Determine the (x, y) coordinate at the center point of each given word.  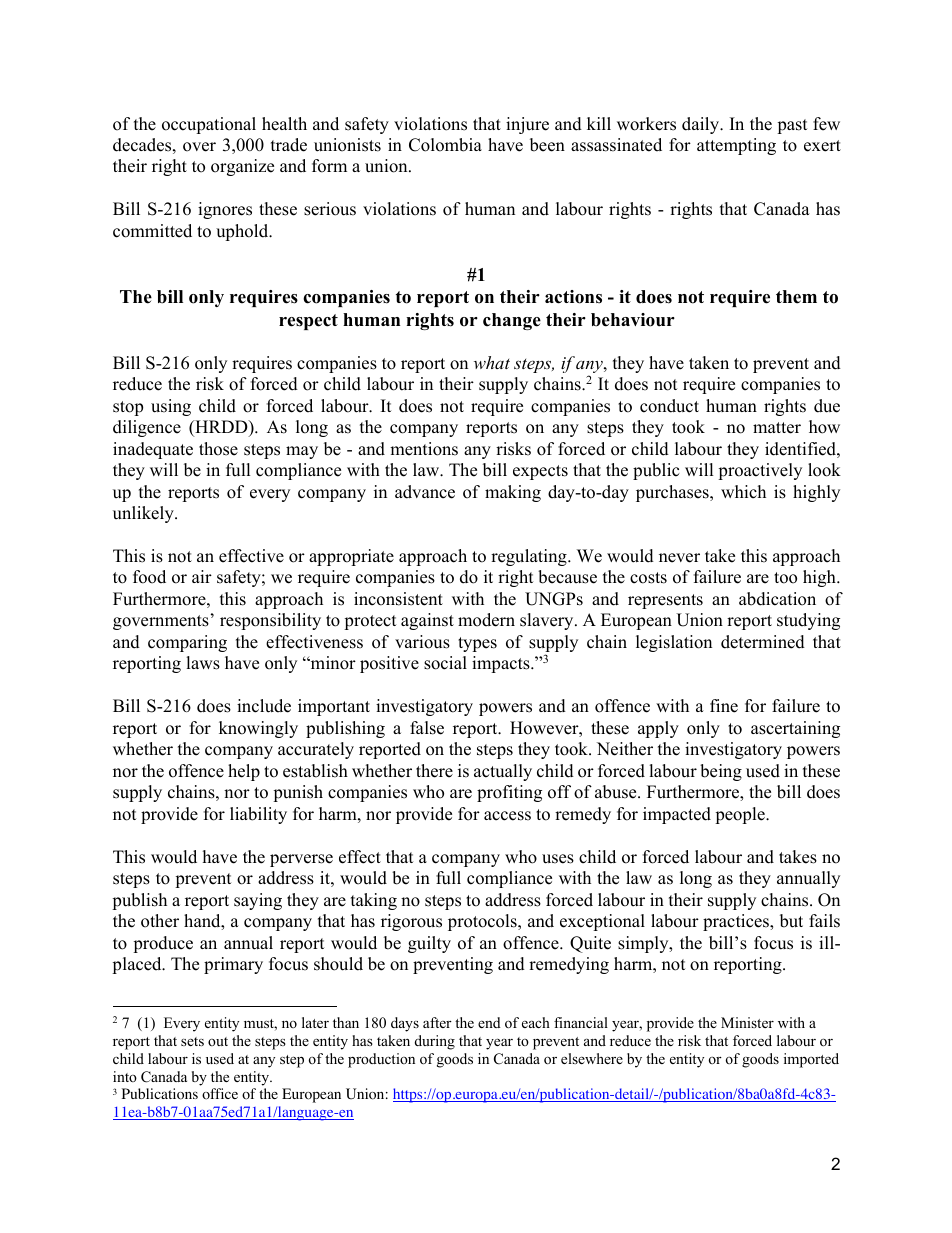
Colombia (445, 145)
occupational (209, 125)
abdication (777, 599)
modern (486, 620)
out (218, 1041)
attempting (736, 146)
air (202, 576)
